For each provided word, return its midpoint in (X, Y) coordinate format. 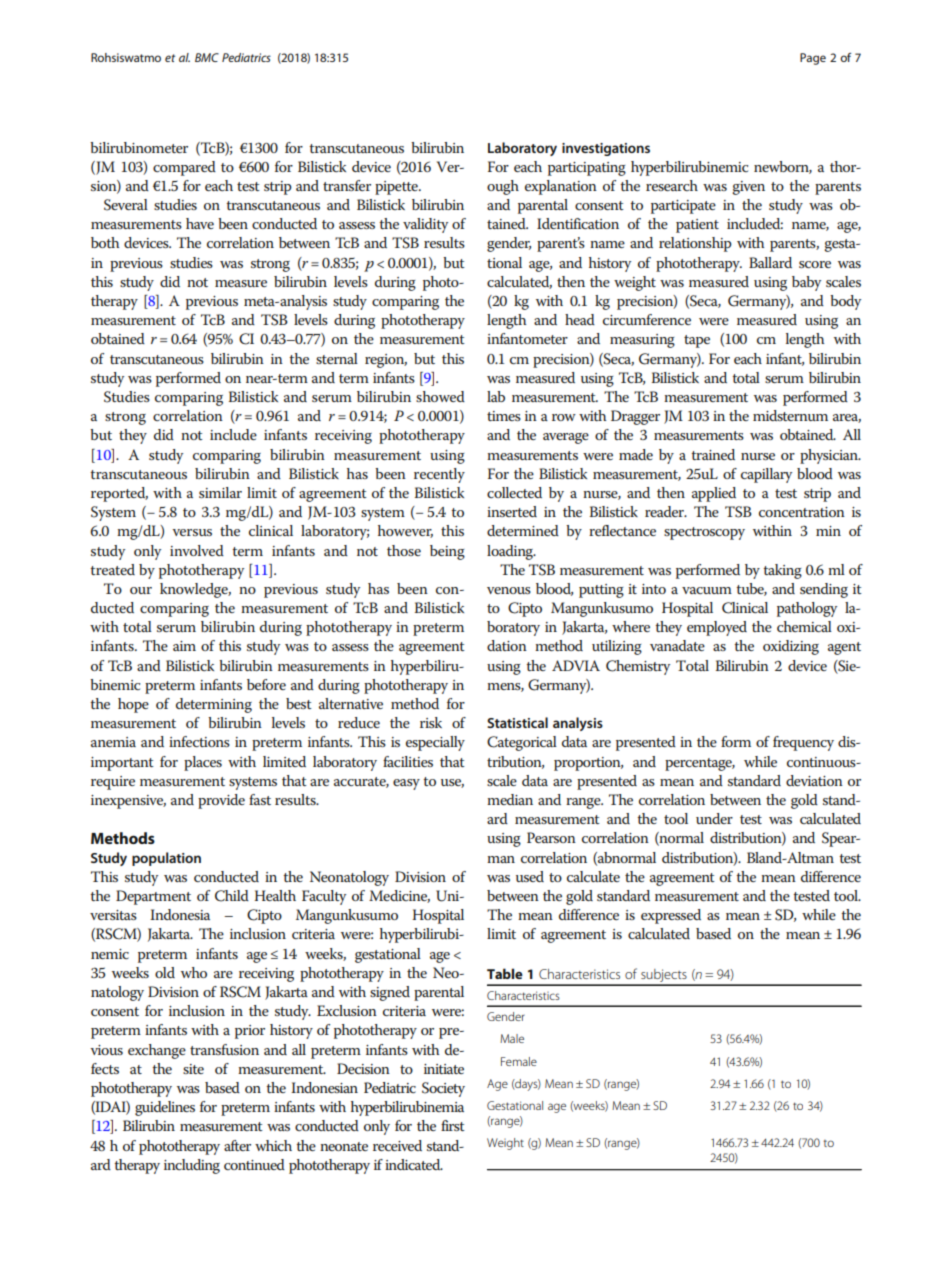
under (714, 818)
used (530, 876)
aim (184, 646)
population (166, 859)
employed (717, 628)
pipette (397, 188)
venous (509, 590)
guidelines (165, 1108)
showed (440, 396)
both (105, 242)
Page (813, 59)
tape (697, 341)
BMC (207, 57)
